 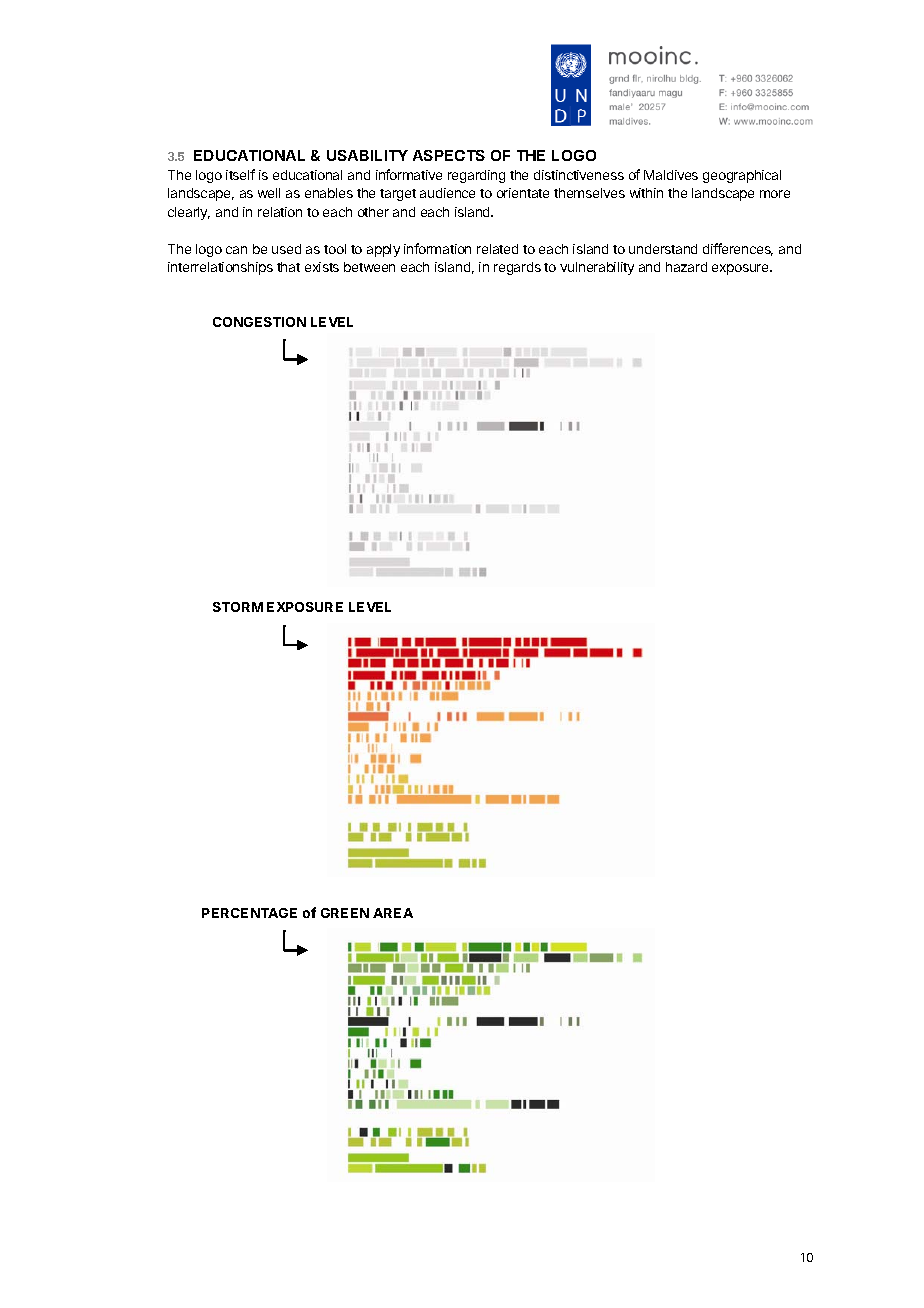 What do you see at coordinates (476, 176) in the screenshot?
I see `regarding` at bounding box center [476, 176].
